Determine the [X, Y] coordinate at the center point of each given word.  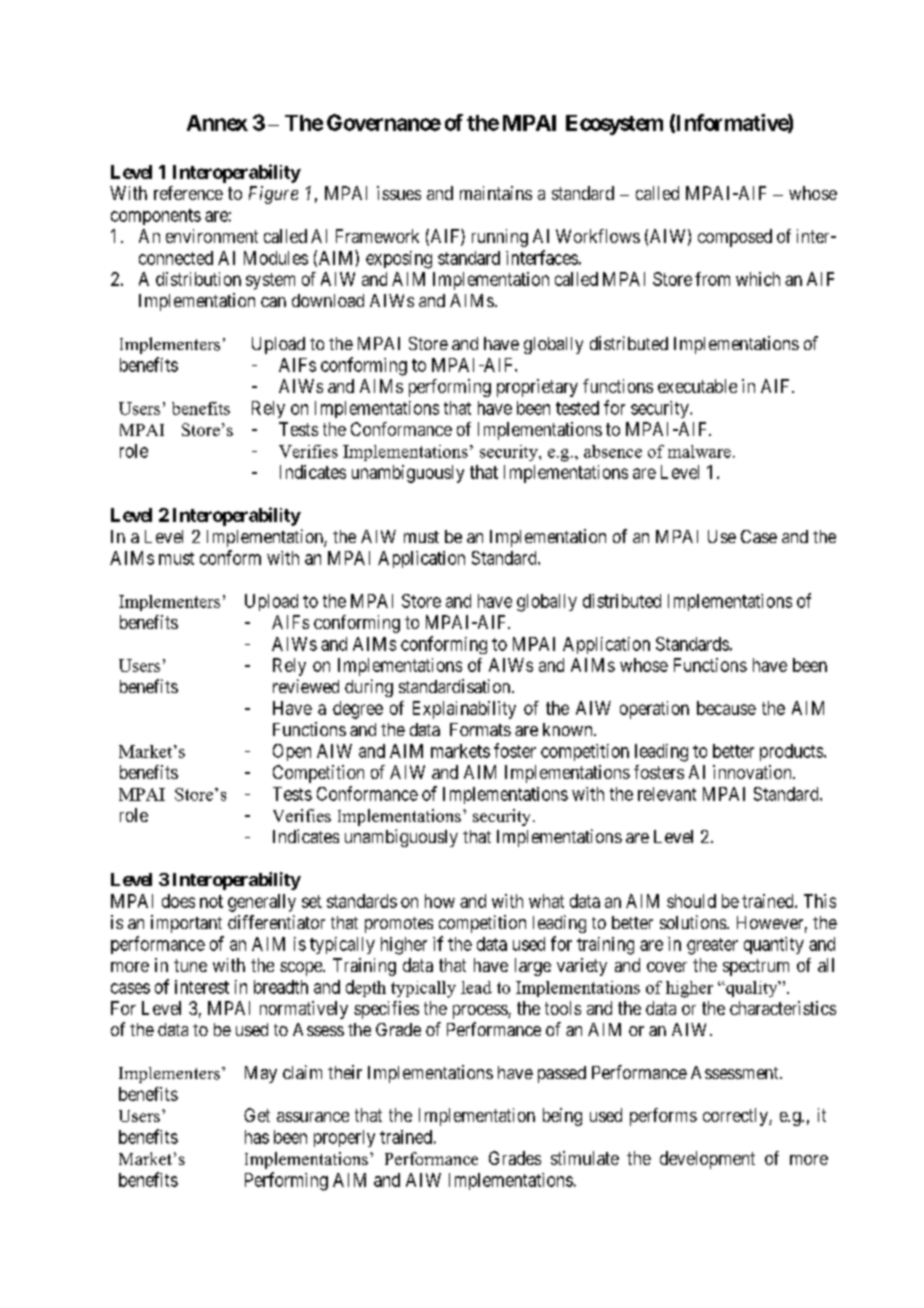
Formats [480, 729]
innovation [753, 772]
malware [699, 451]
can [273, 302]
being [562, 1117]
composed [735, 238]
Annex [217, 123]
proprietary [537, 388]
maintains [496, 193]
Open [292, 752]
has [257, 1137]
